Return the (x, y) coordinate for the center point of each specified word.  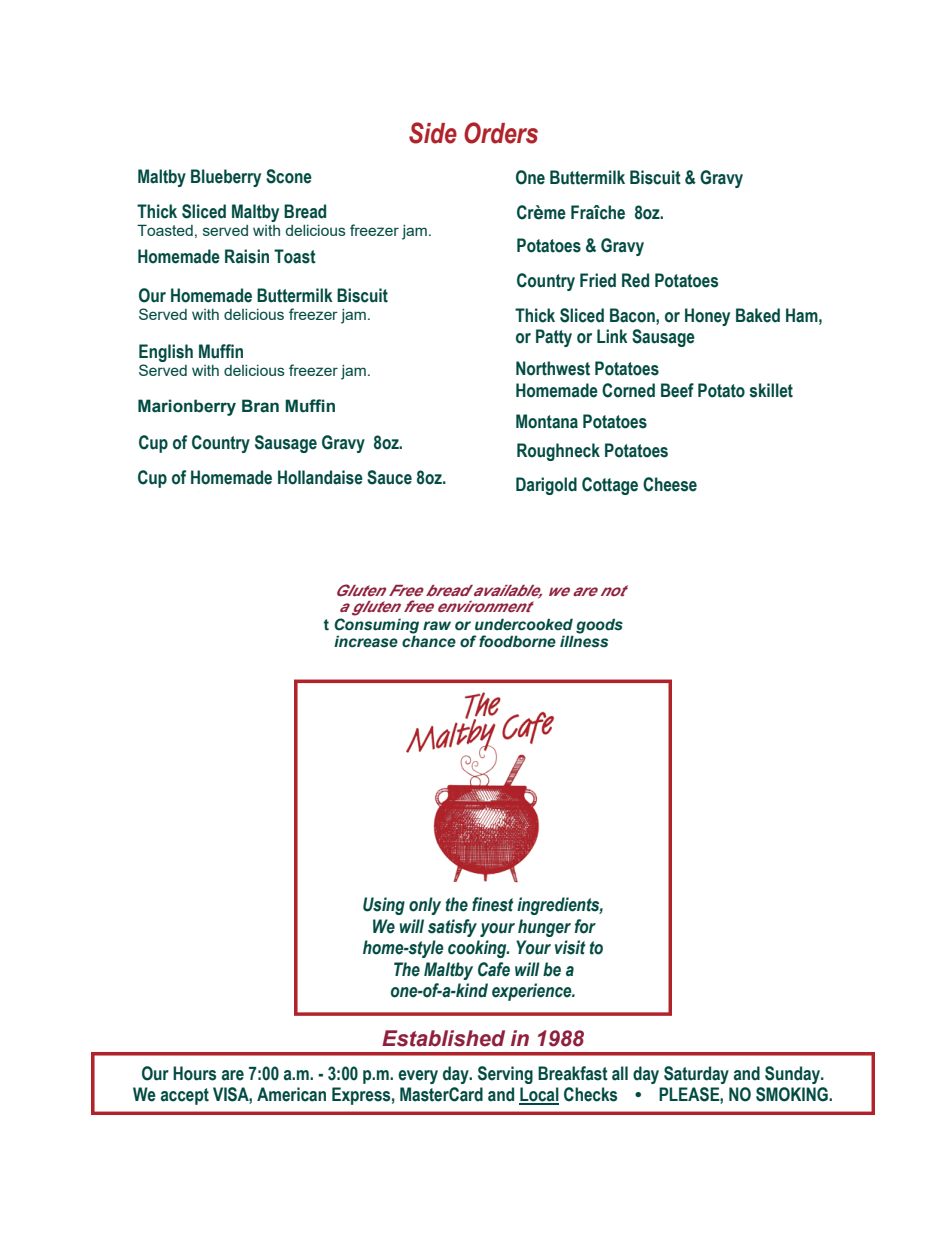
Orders (501, 133)
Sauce (389, 477)
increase (366, 641)
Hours (194, 1073)
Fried (598, 280)
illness (584, 641)
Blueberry (226, 178)
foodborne (517, 641)
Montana (547, 421)
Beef (677, 390)
